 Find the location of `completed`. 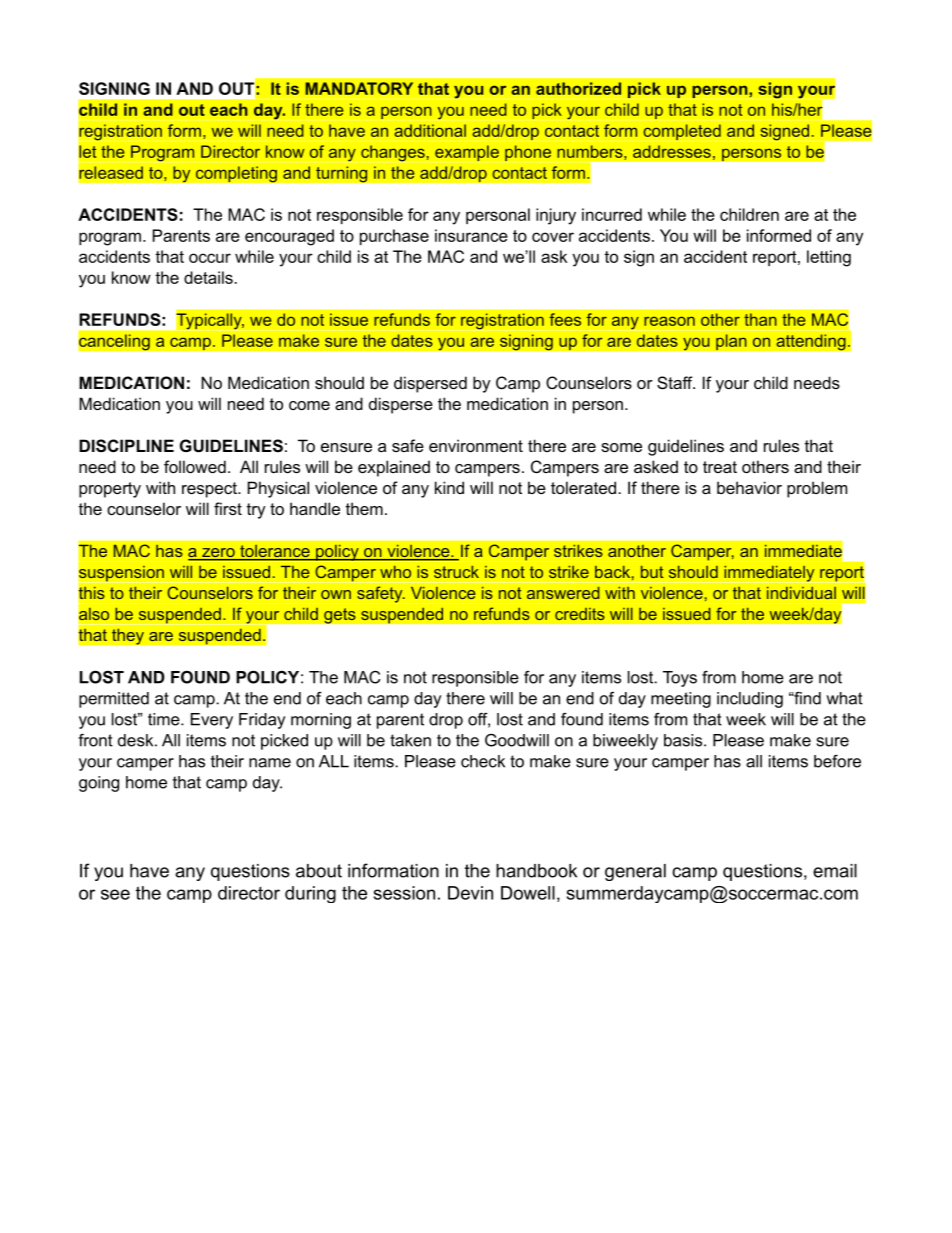

completed is located at coordinates (682, 132).
